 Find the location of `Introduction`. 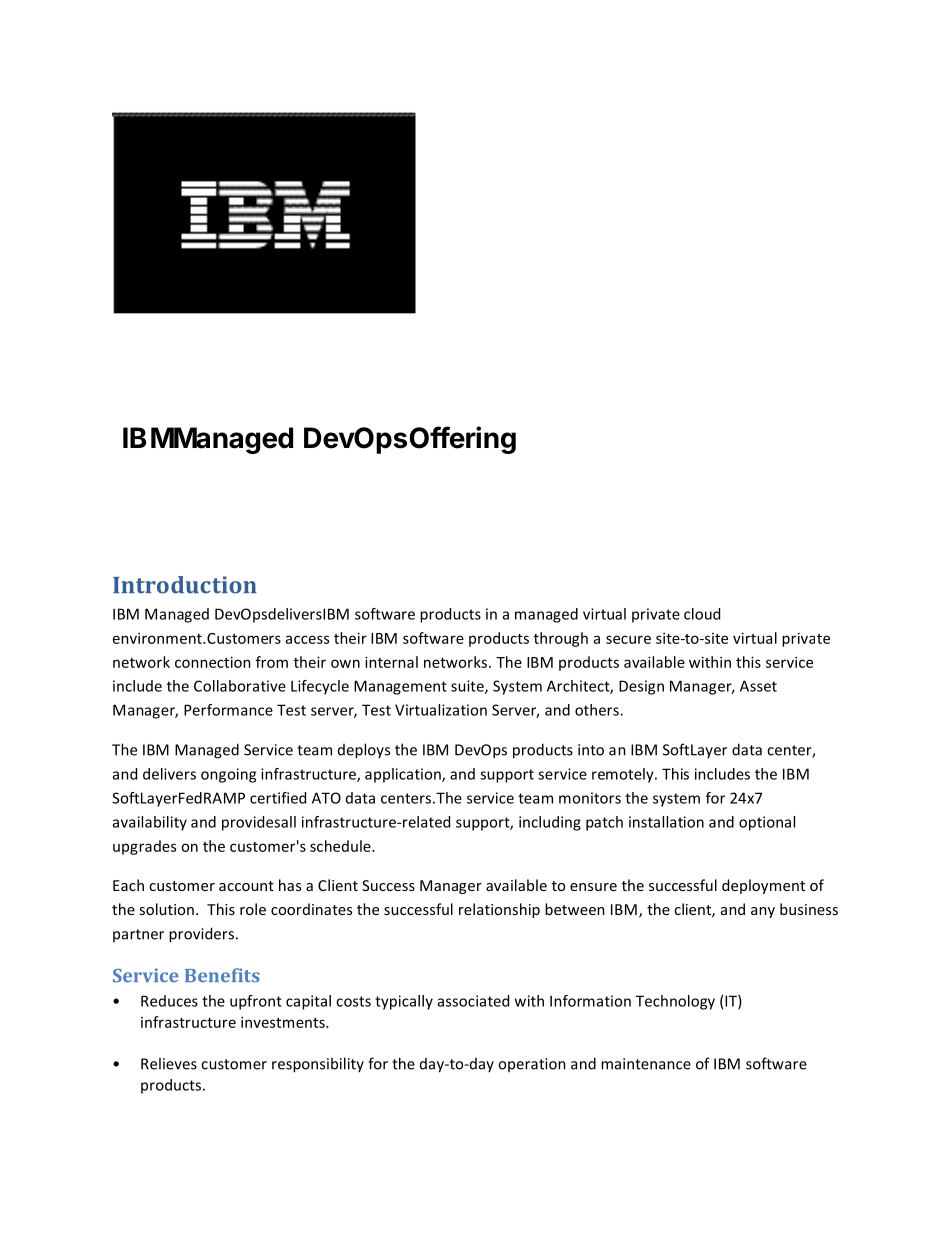

Introduction is located at coordinates (185, 585).
